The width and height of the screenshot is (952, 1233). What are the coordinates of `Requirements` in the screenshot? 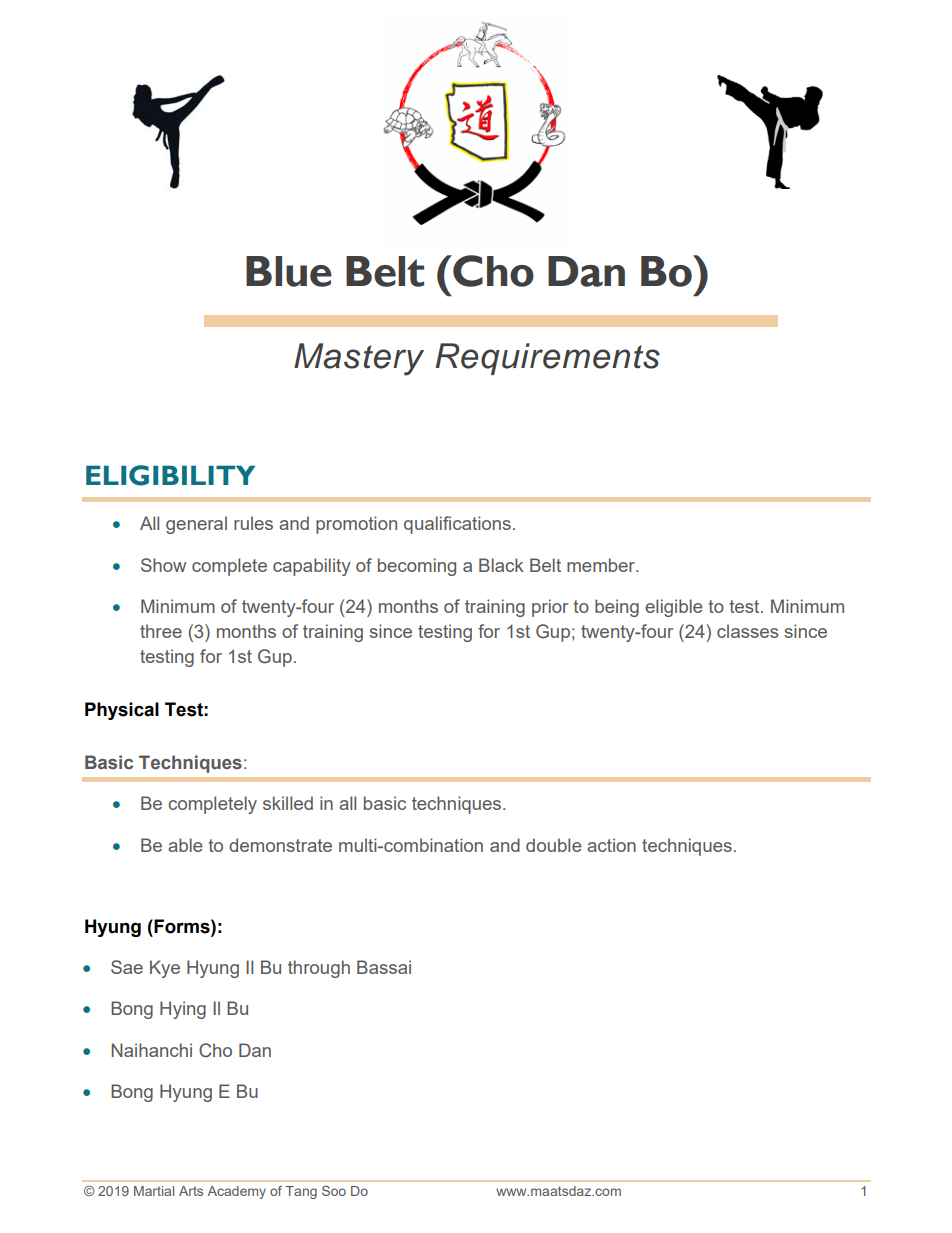 It's located at (547, 359).
